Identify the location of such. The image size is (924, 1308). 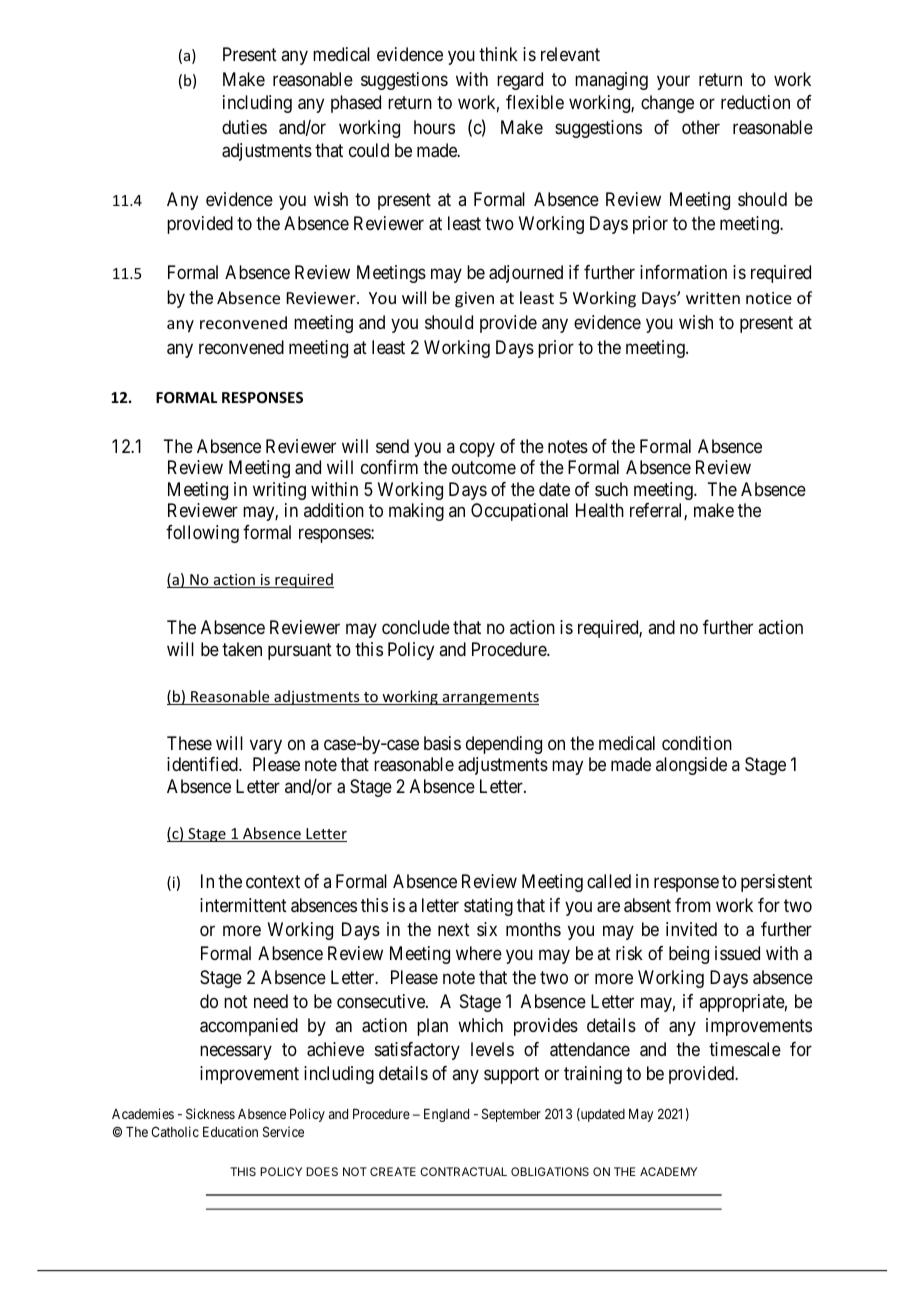
(611, 489).
